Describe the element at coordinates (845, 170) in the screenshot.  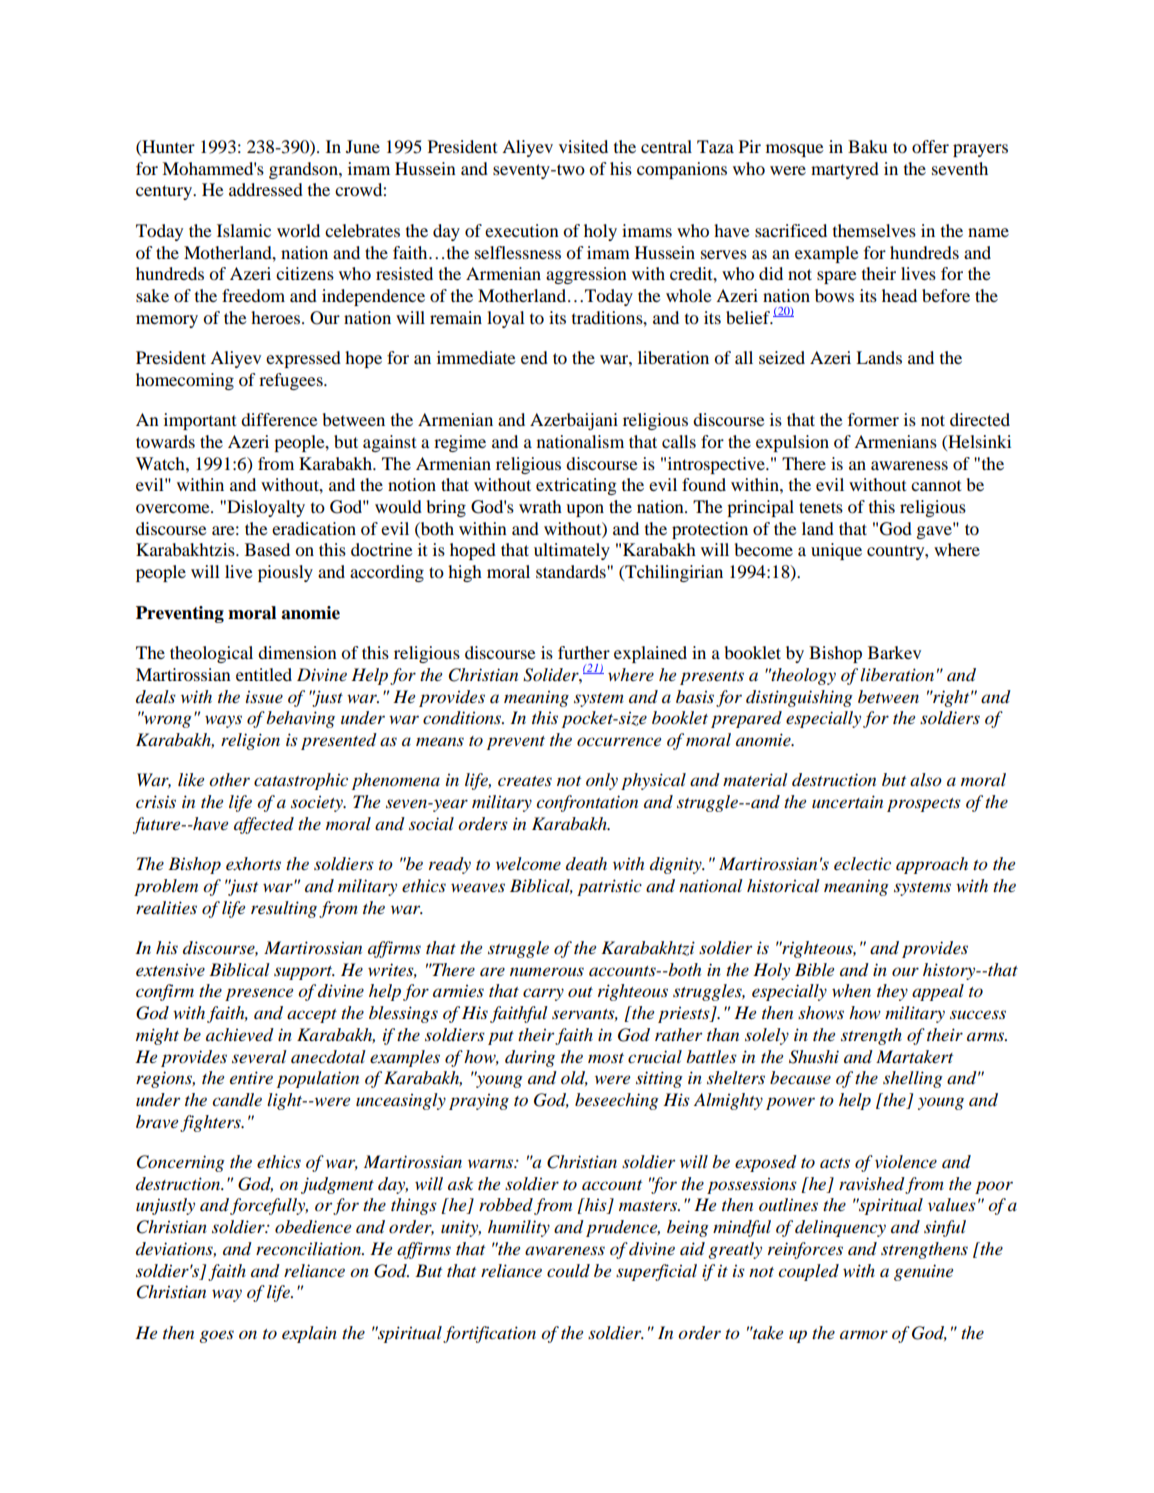
I see `martyred` at that location.
